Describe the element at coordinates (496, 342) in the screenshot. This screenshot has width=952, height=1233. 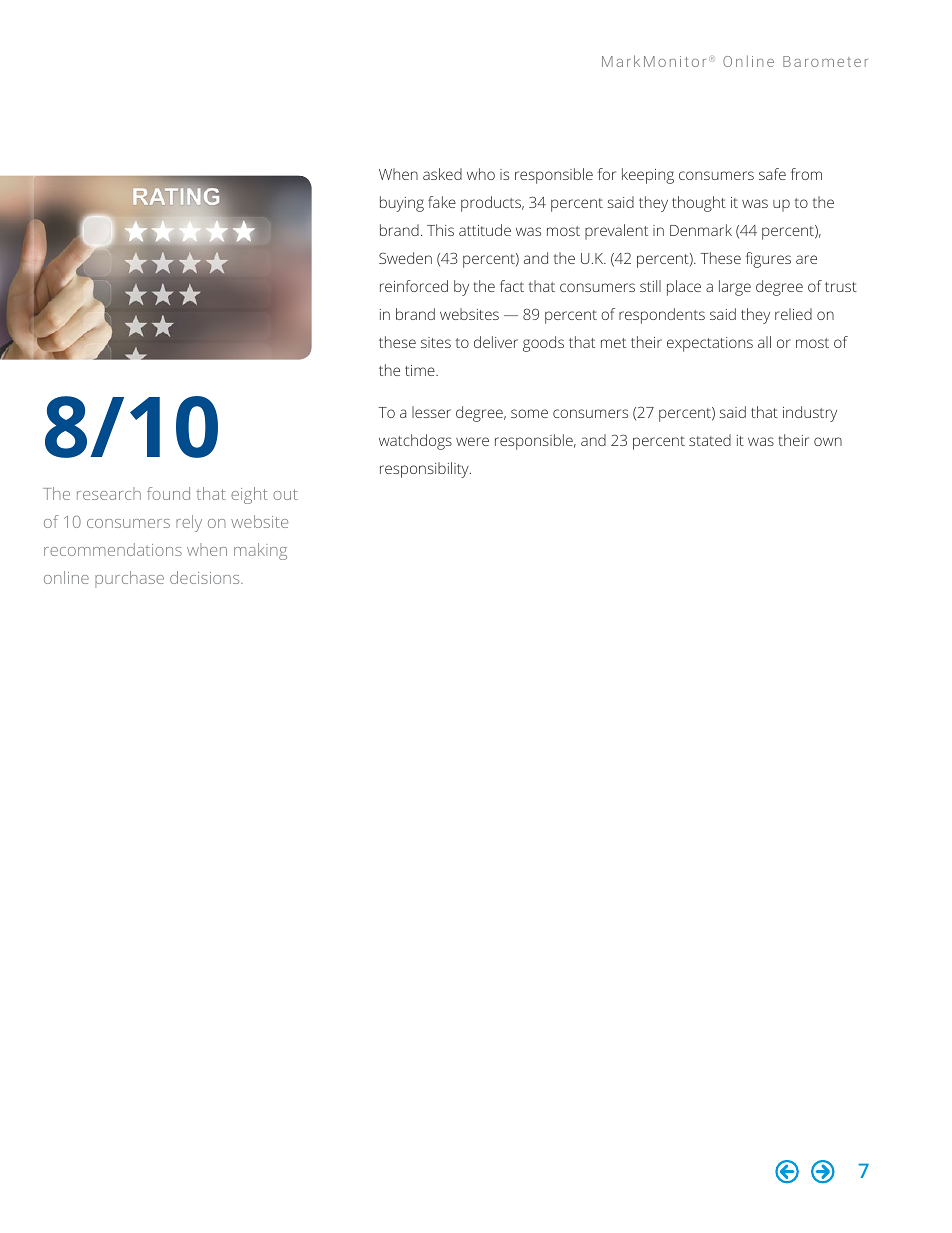
I see `deliver` at that location.
